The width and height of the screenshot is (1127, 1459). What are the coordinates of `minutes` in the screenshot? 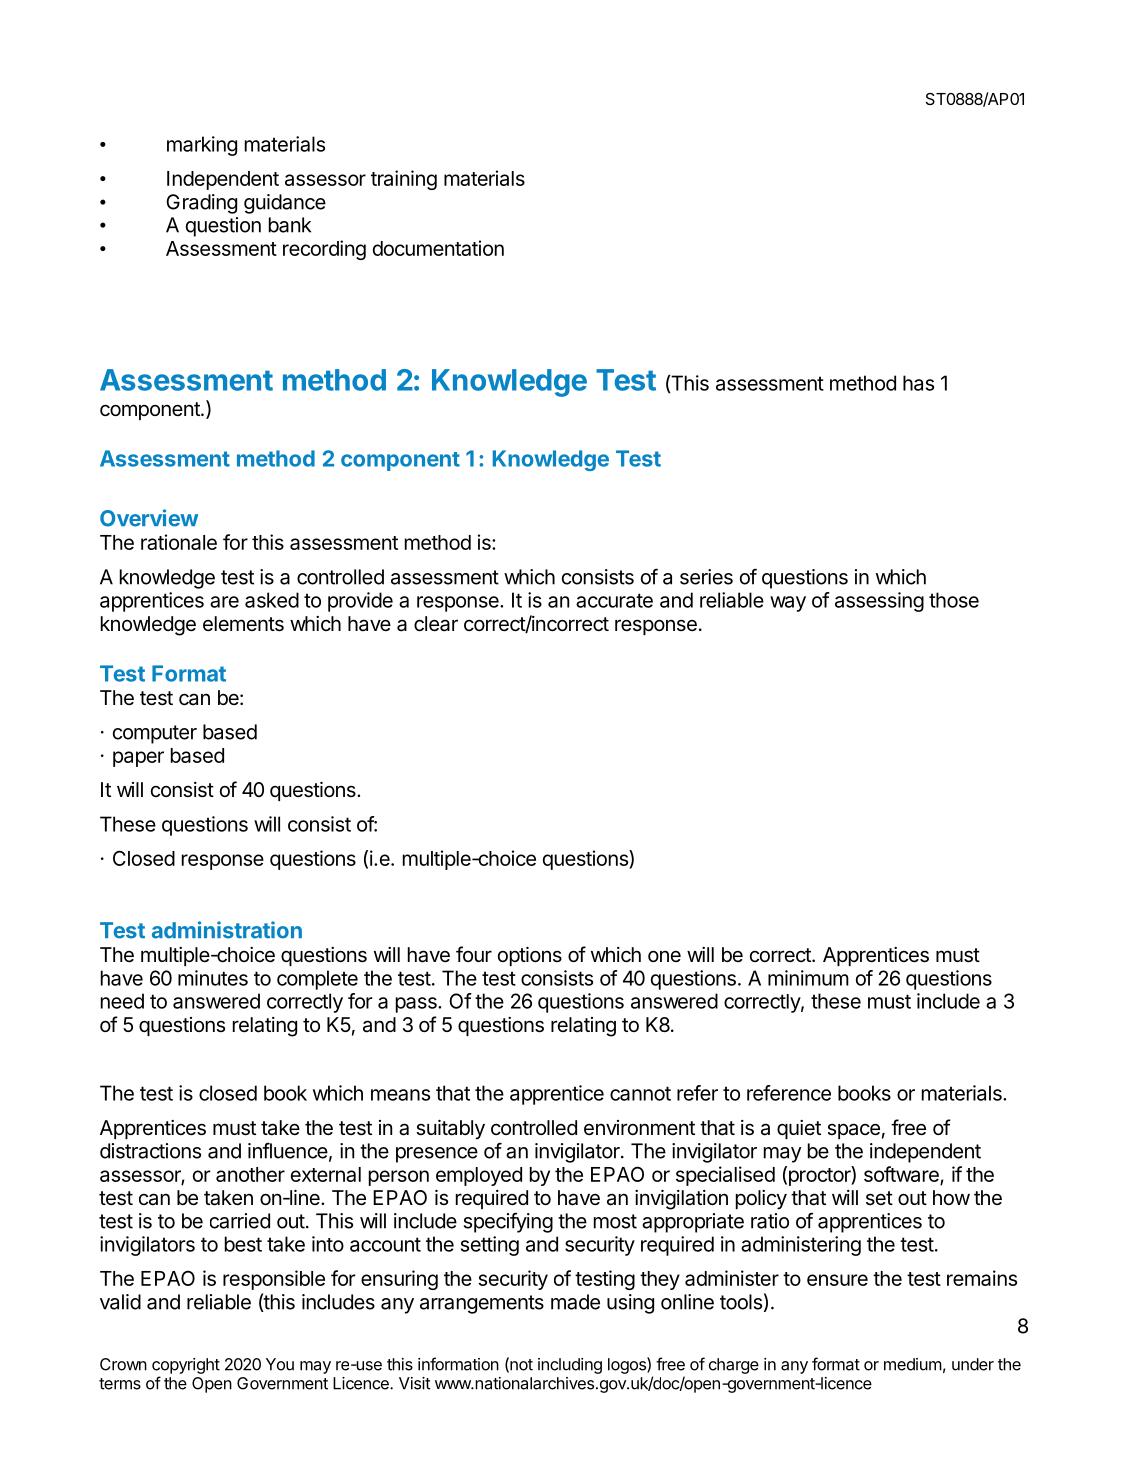 It's located at (213, 978).
